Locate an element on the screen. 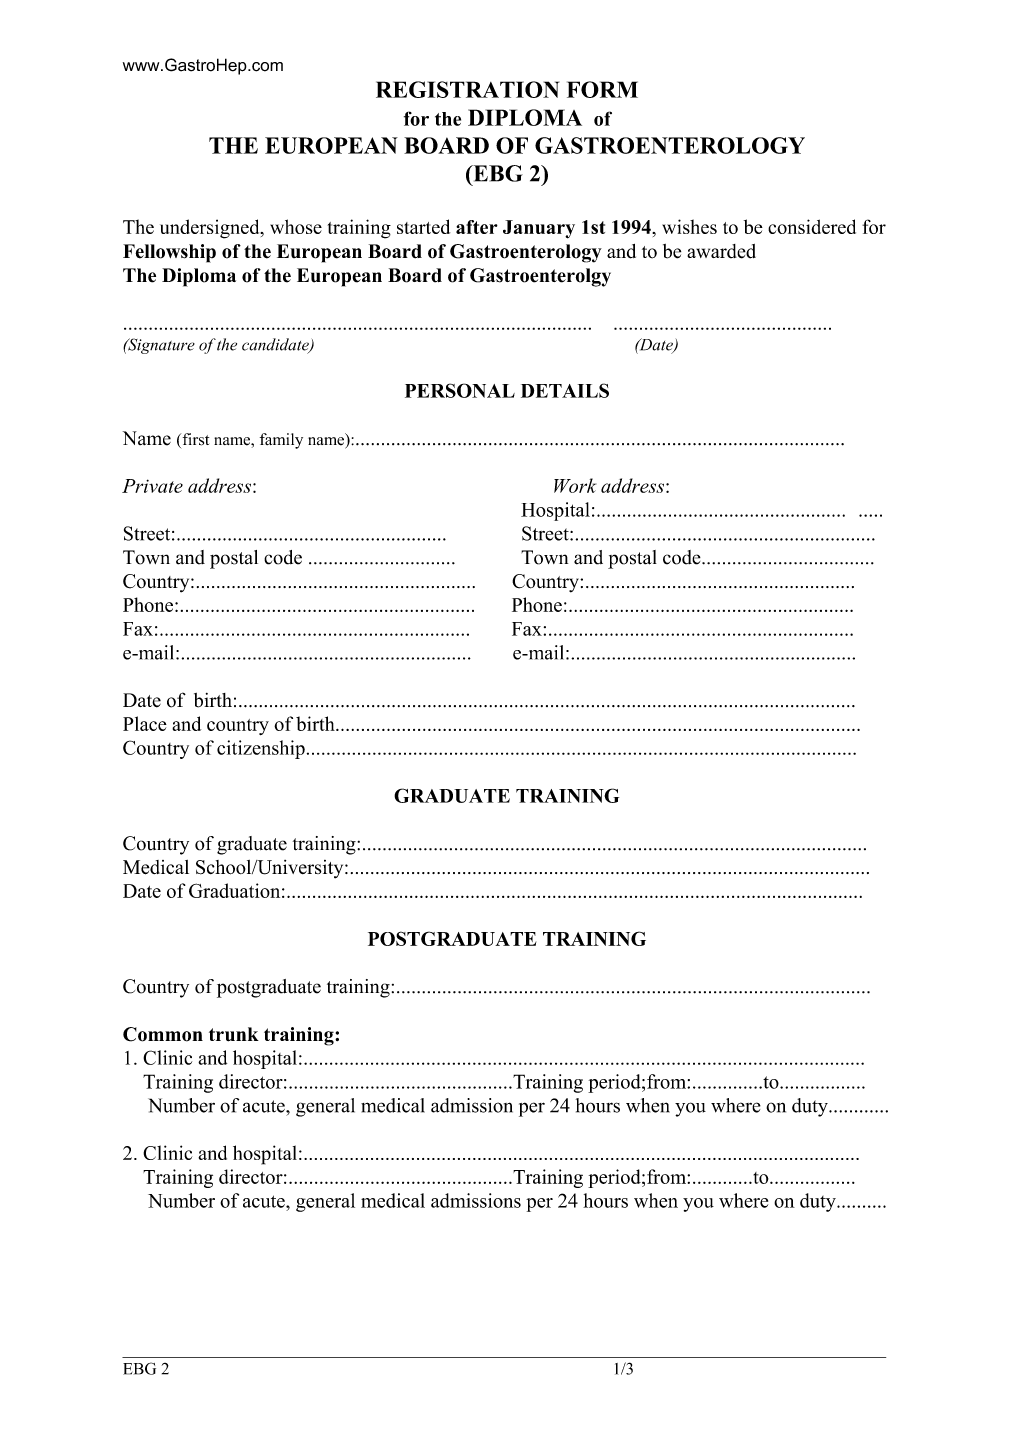 The image size is (1013, 1434). PERSONAL is located at coordinates (460, 390).
